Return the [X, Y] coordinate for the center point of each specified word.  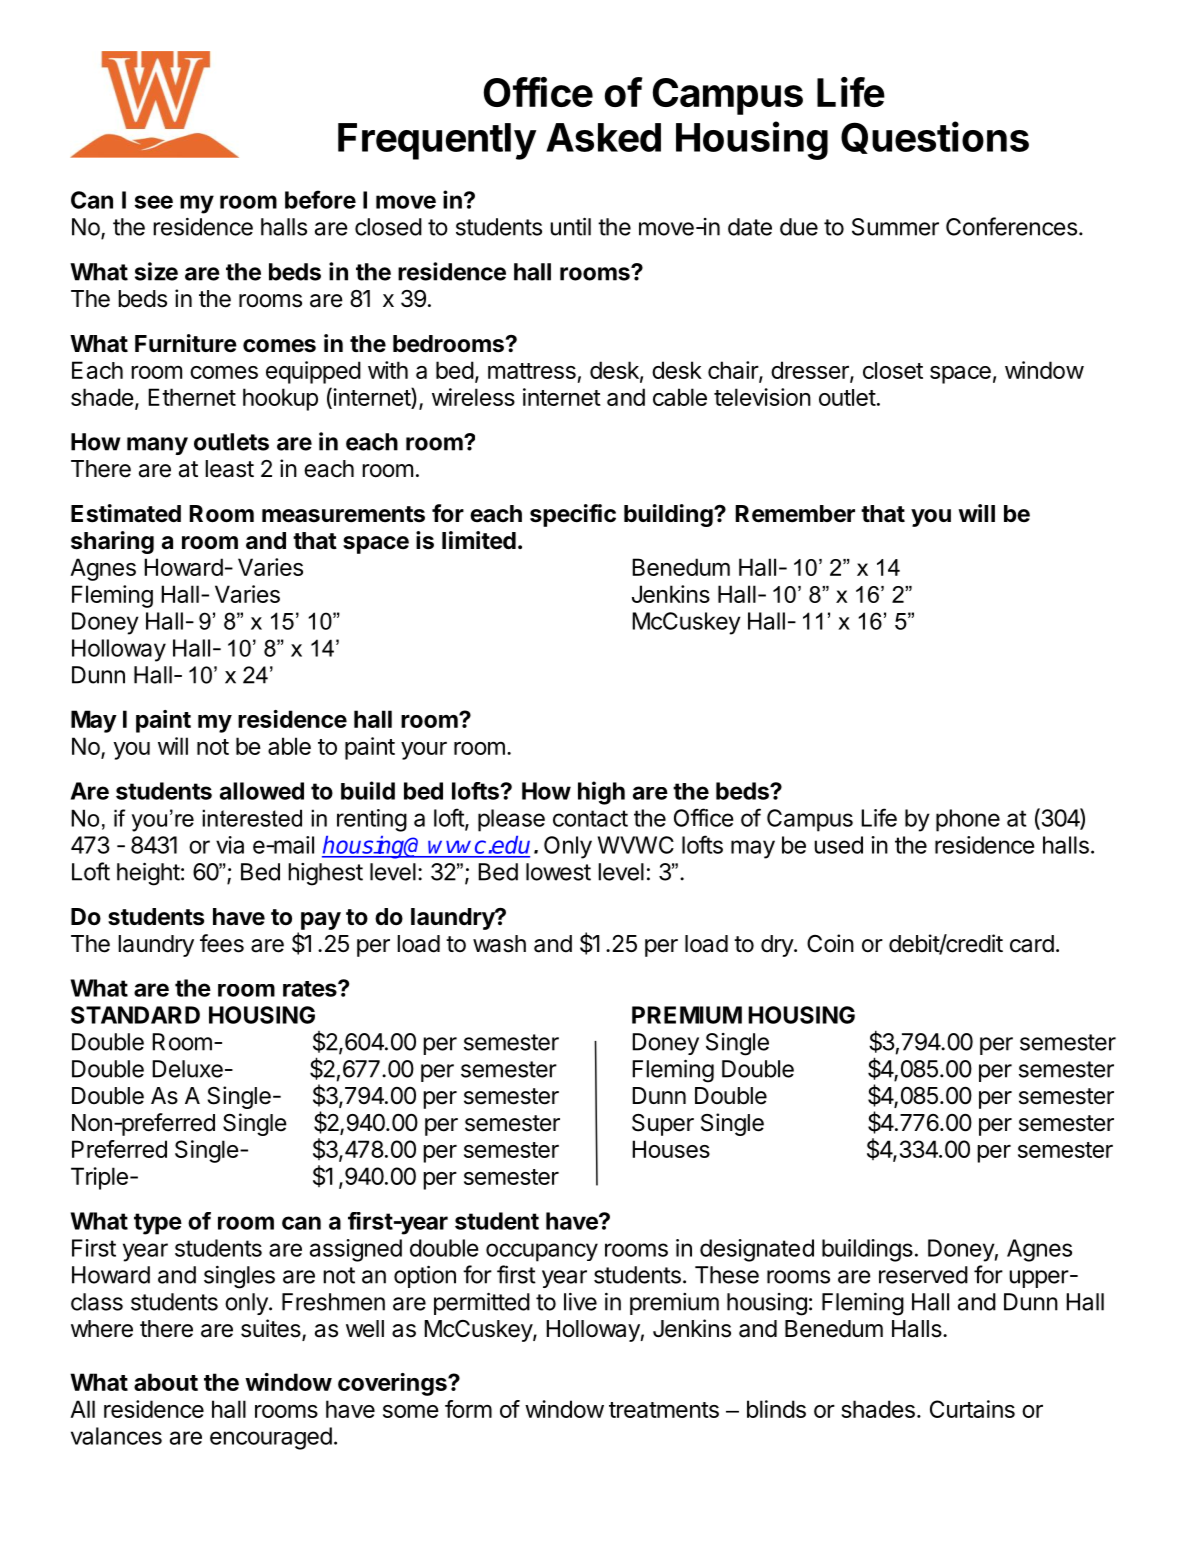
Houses [671, 1149]
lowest [558, 872]
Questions [935, 137]
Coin [830, 943]
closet [893, 370]
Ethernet [192, 397]
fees [222, 943]
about [166, 1382]
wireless [473, 397]
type [158, 1224]
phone [968, 820]
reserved [923, 1275]
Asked [603, 137]
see [154, 202]
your [424, 751]
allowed [262, 791]
